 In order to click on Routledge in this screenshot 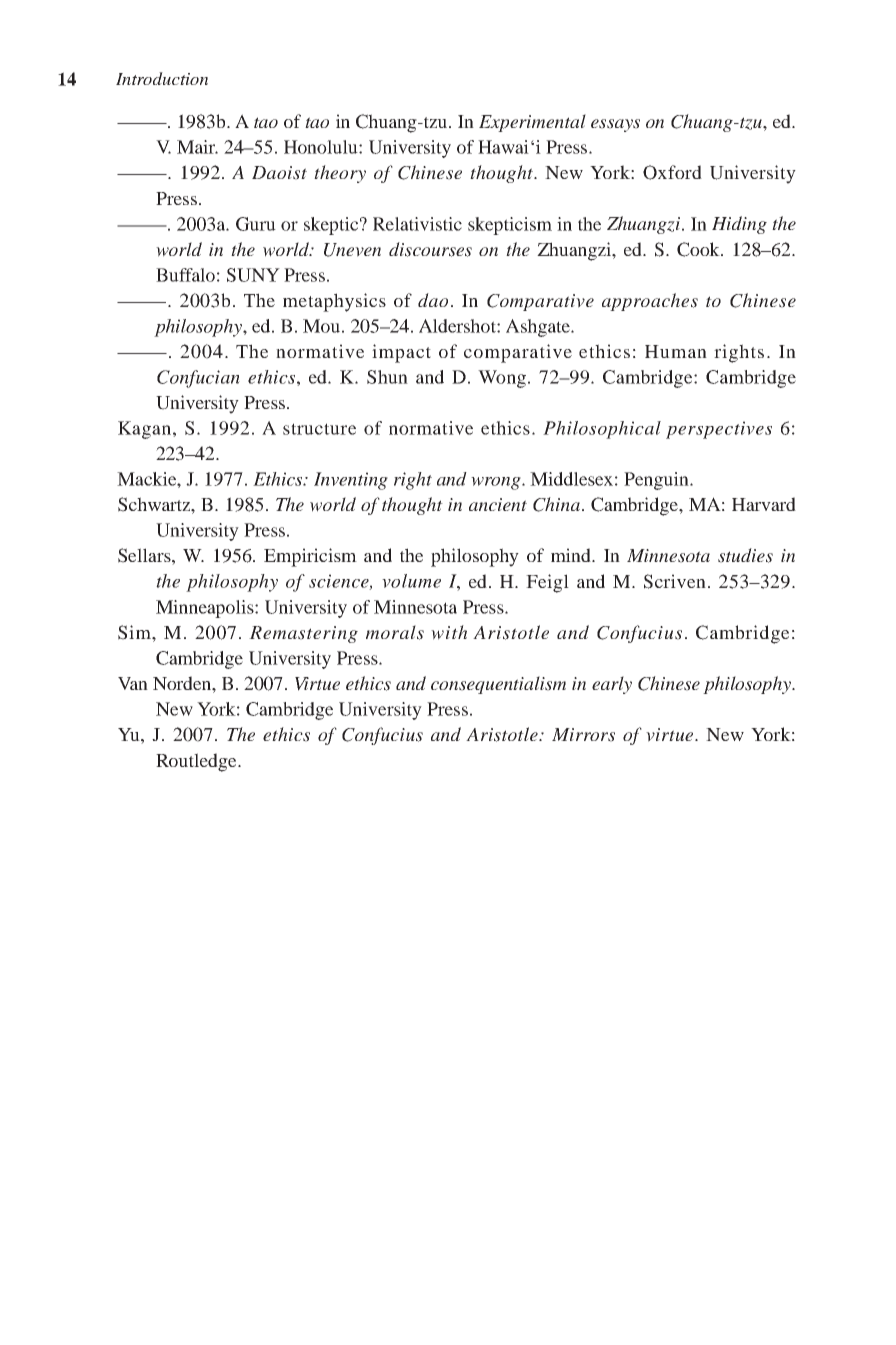, I will do `click(197, 762)`.
